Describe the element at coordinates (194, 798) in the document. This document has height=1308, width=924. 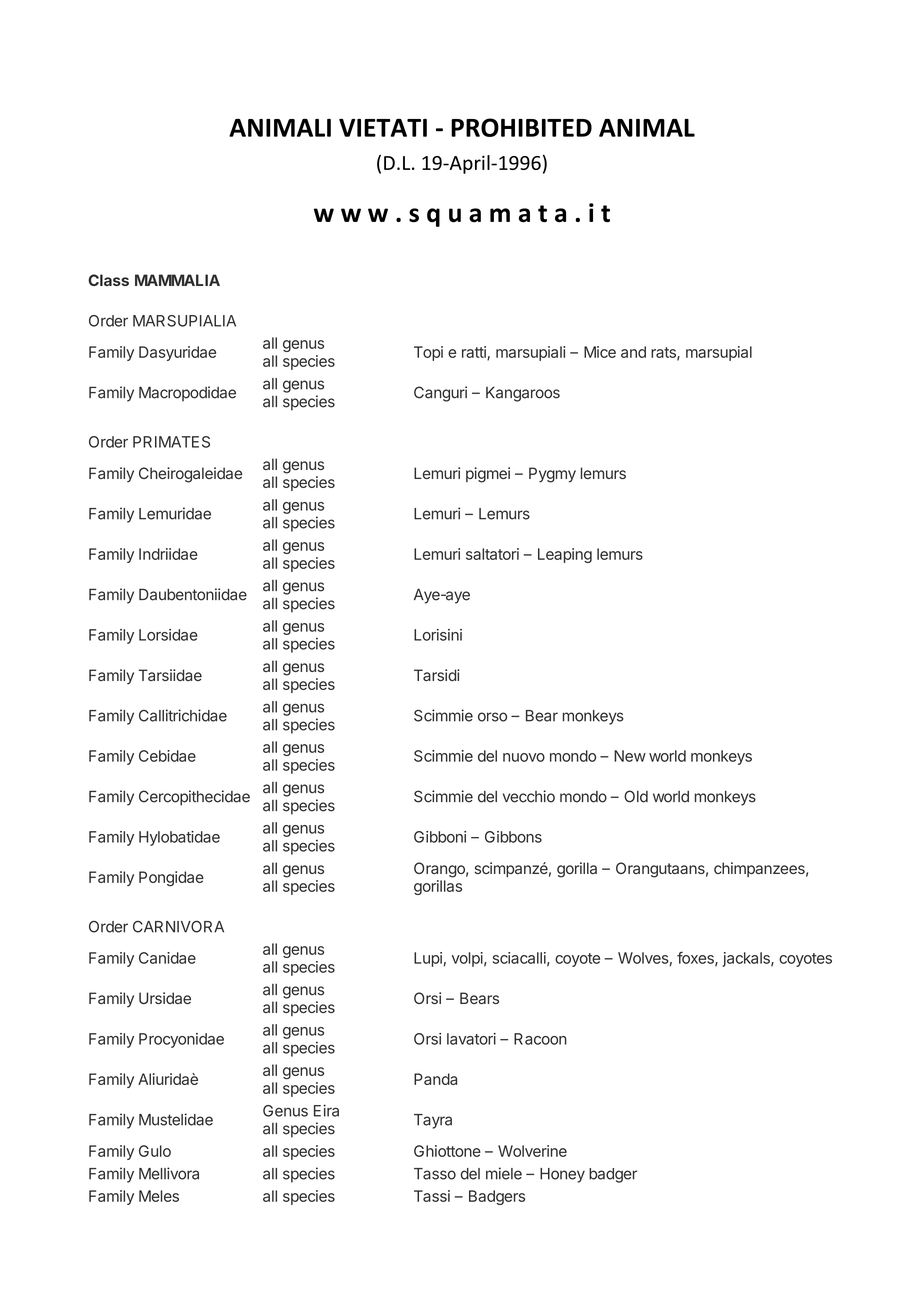
I see `Cercopithecidae` at that location.
